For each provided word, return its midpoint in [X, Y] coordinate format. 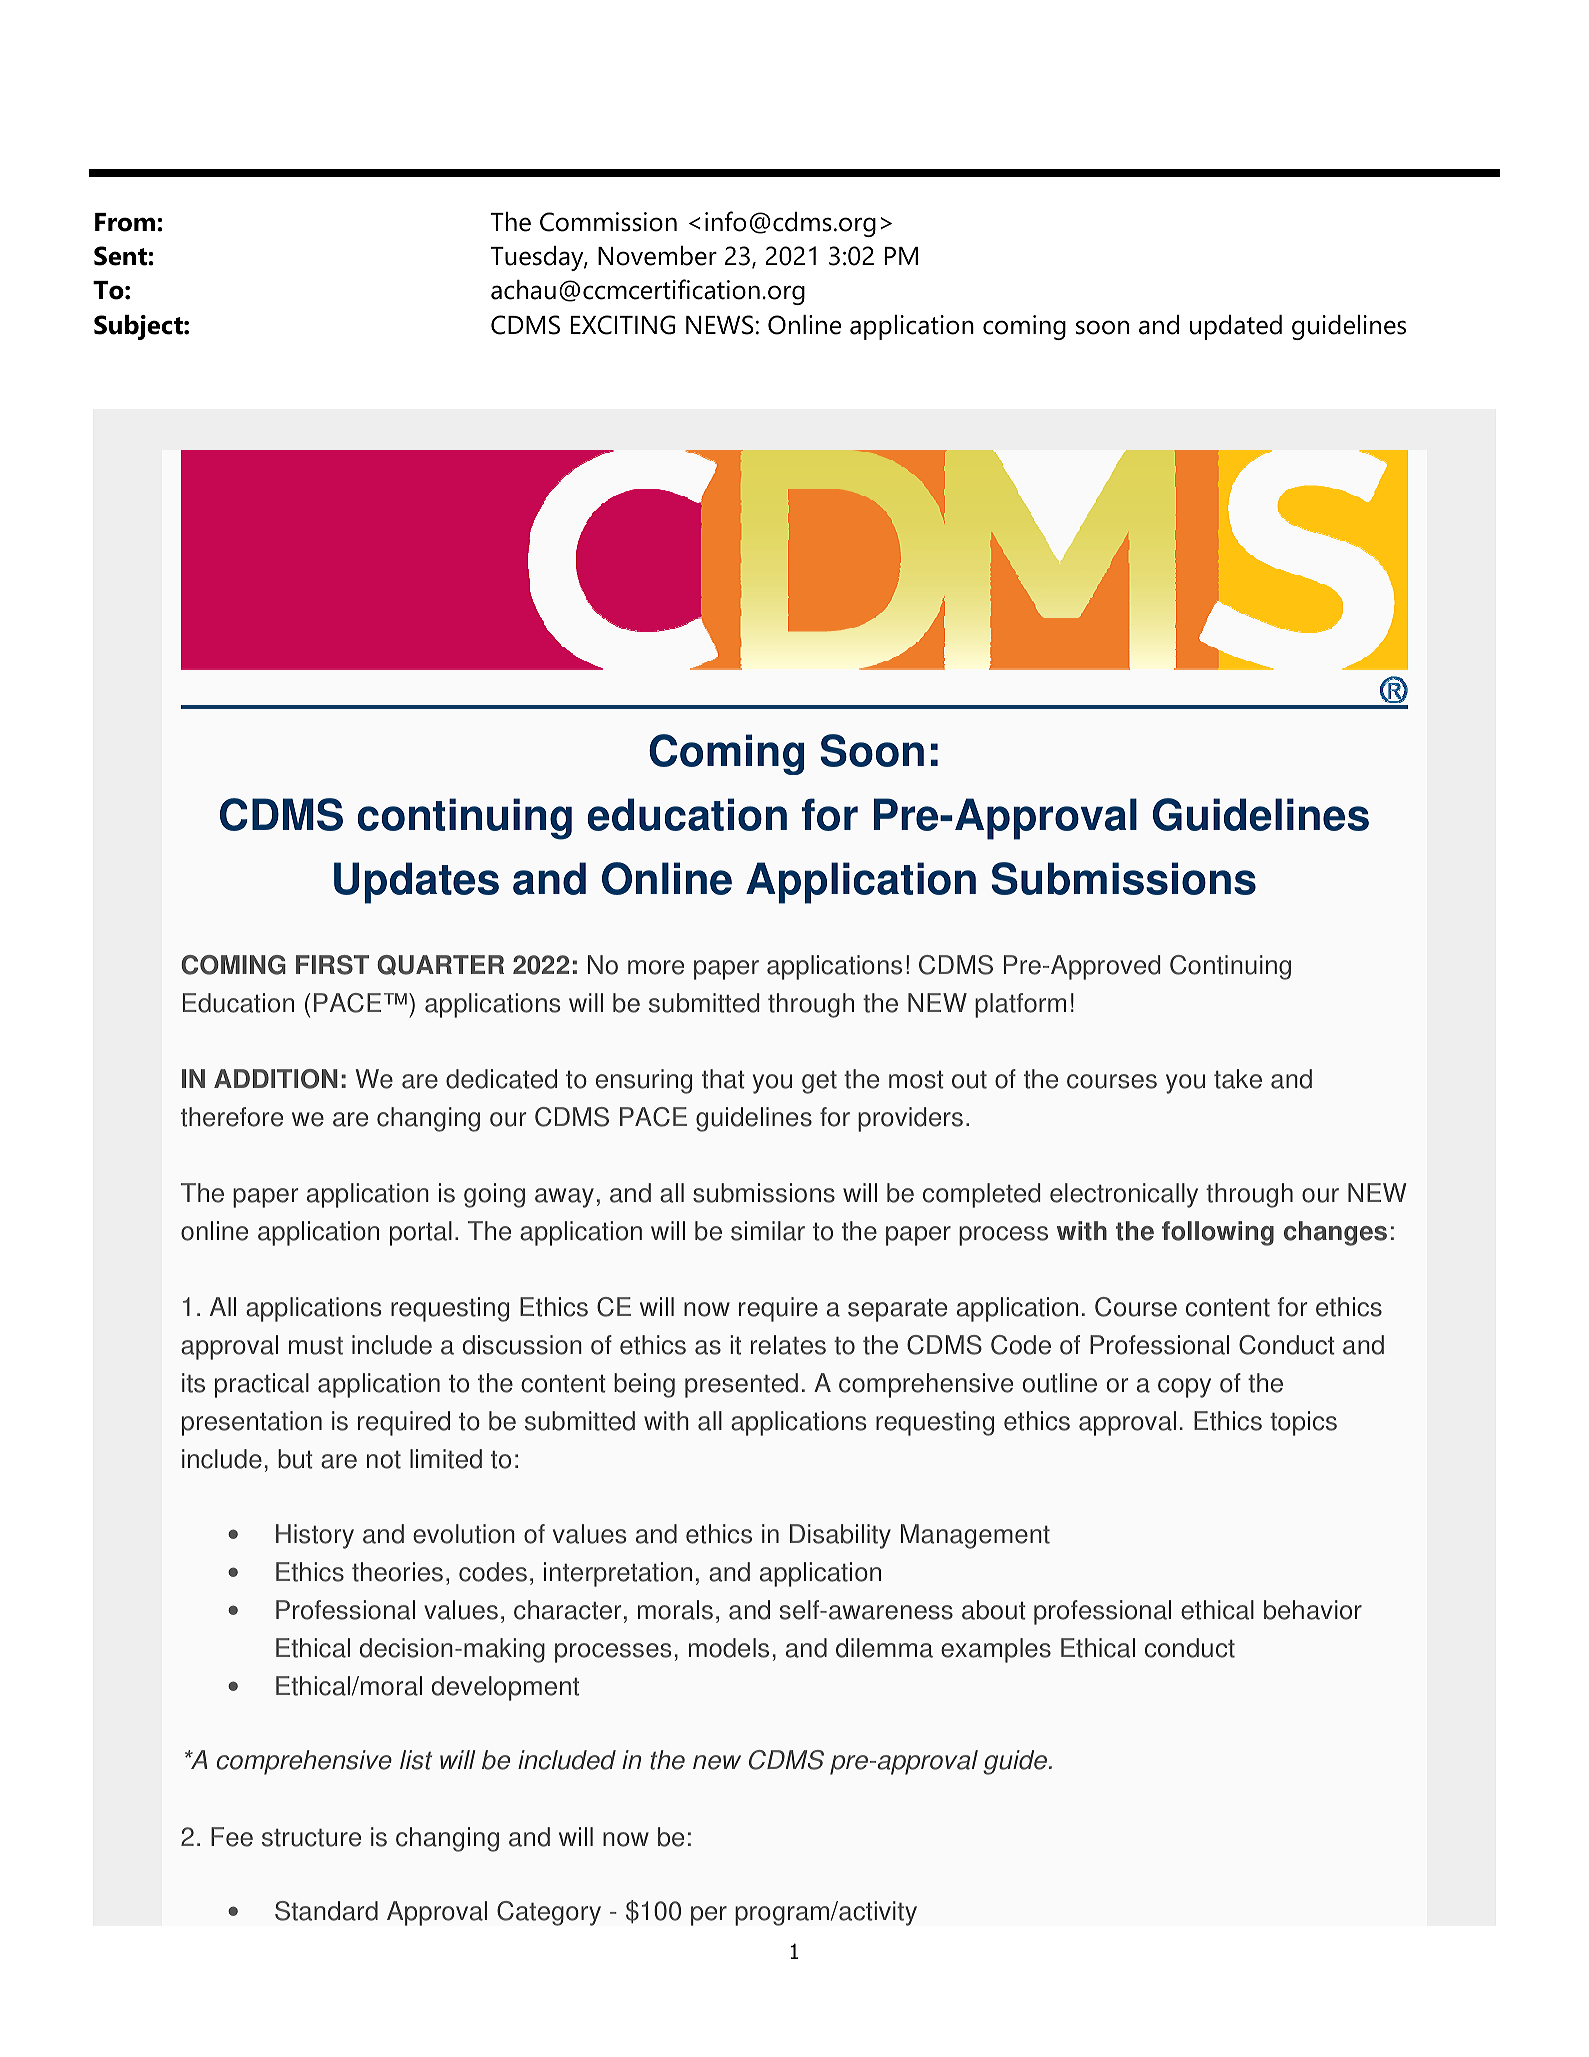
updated [1236, 327]
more [656, 967]
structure [311, 1838]
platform [1020, 1005]
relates [788, 1345]
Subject [139, 327]
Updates [416, 883]
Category [549, 1913]
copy [1184, 1388]
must [316, 1346]
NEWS [719, 325]
